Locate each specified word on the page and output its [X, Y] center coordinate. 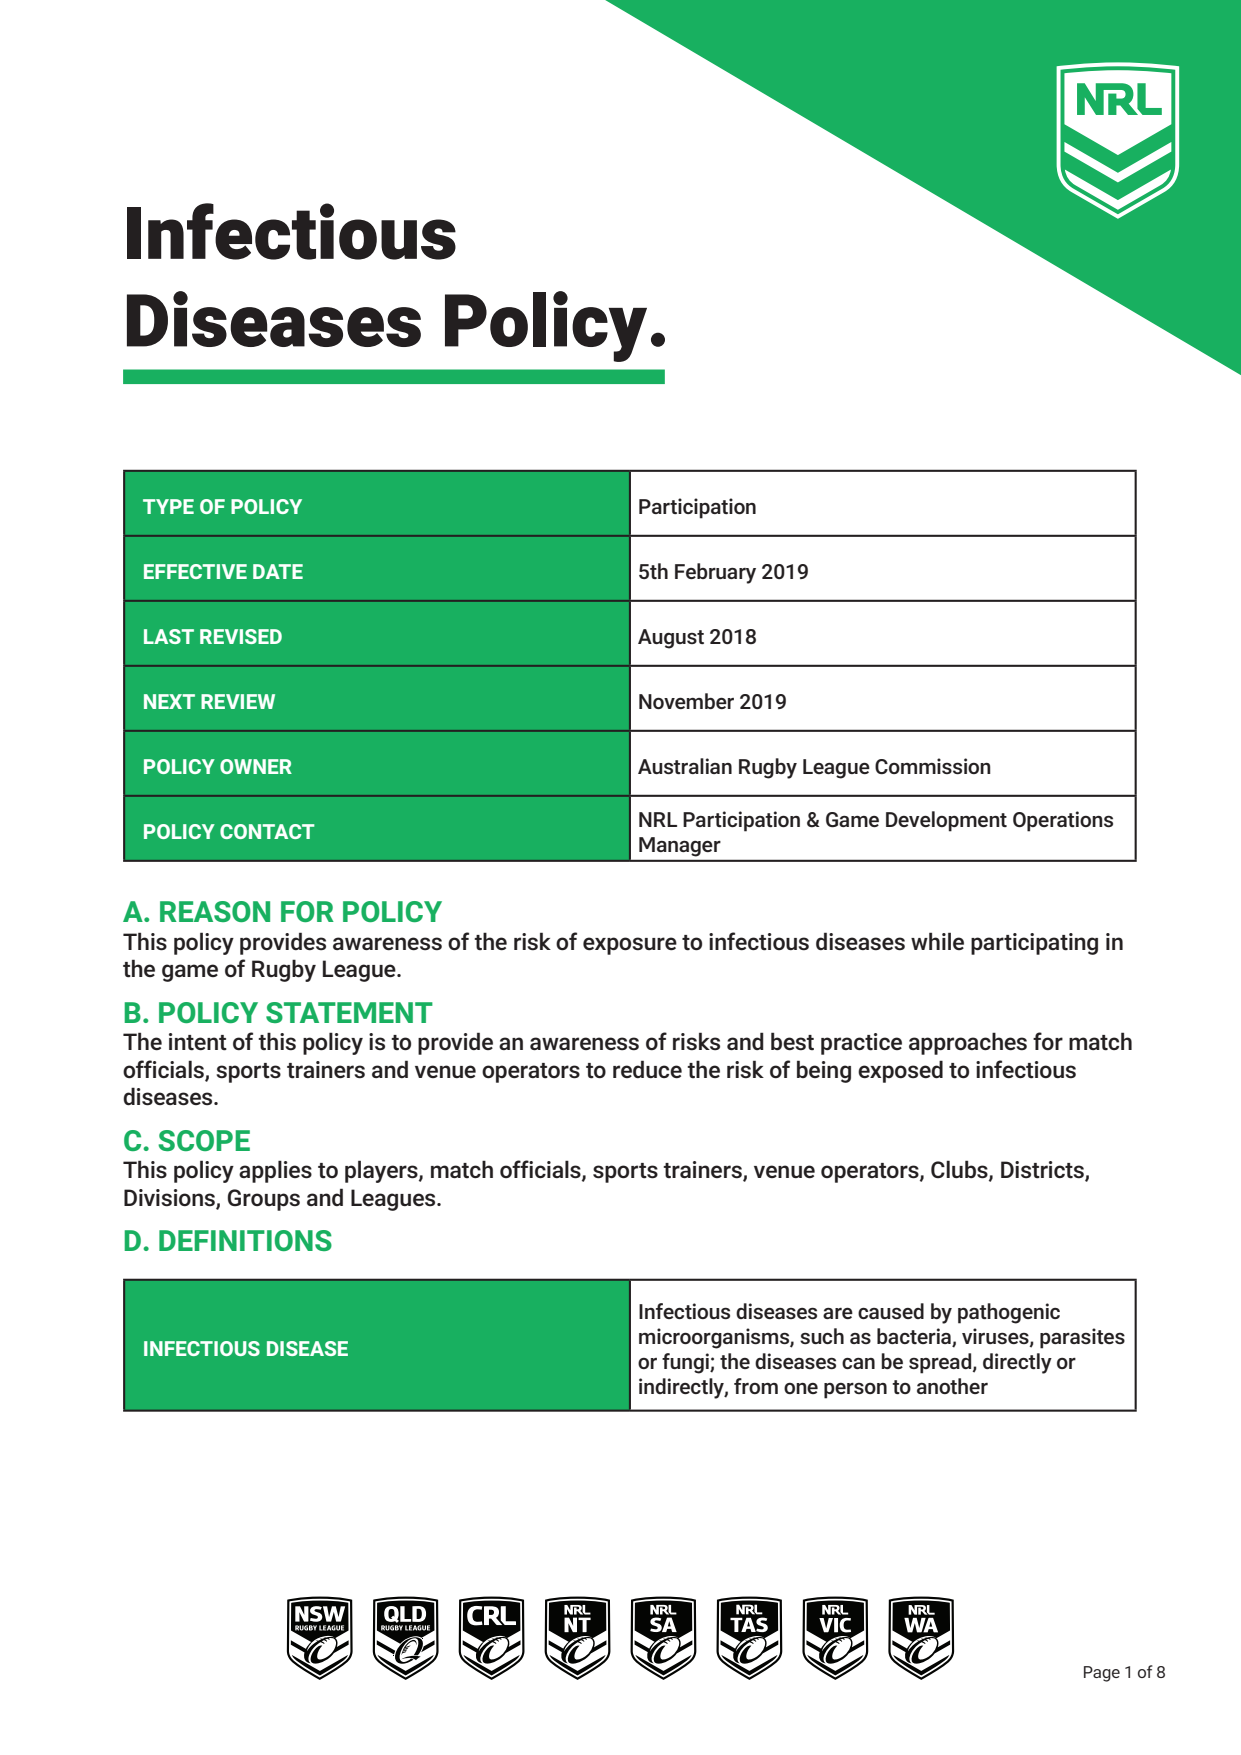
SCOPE [204, 1140]
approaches [968, 1043]
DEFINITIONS [245, 1240]
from [756, 1386]
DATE [278, 571]
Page [1102, 1674]
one [801, 1388]
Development [946, 821]
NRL [658, 819]
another [952, 1386]
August [671, 639]
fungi [686, 1363]
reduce [647, 1069]
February [715, 573]
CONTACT [267, 831]
